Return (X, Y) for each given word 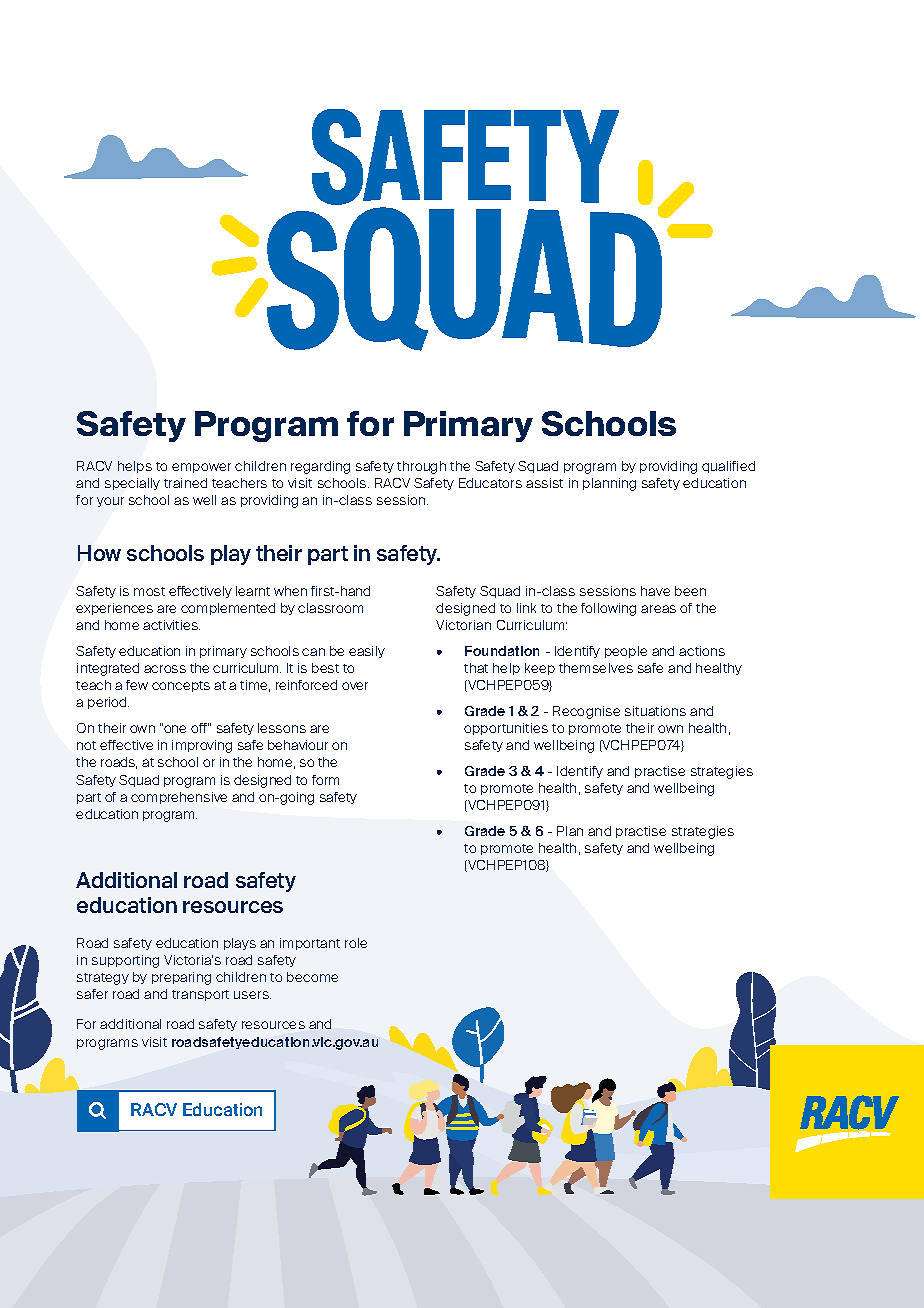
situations (655, 711)
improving (202, 746)
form (325, 780)
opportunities (506, 729)
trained (185, 483)
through (421, 467)
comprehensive (179, 798)
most (149, 591)
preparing (181, 978)
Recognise (586, 712)
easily (367, 652)
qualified (728, 467)
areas (658, 609)
